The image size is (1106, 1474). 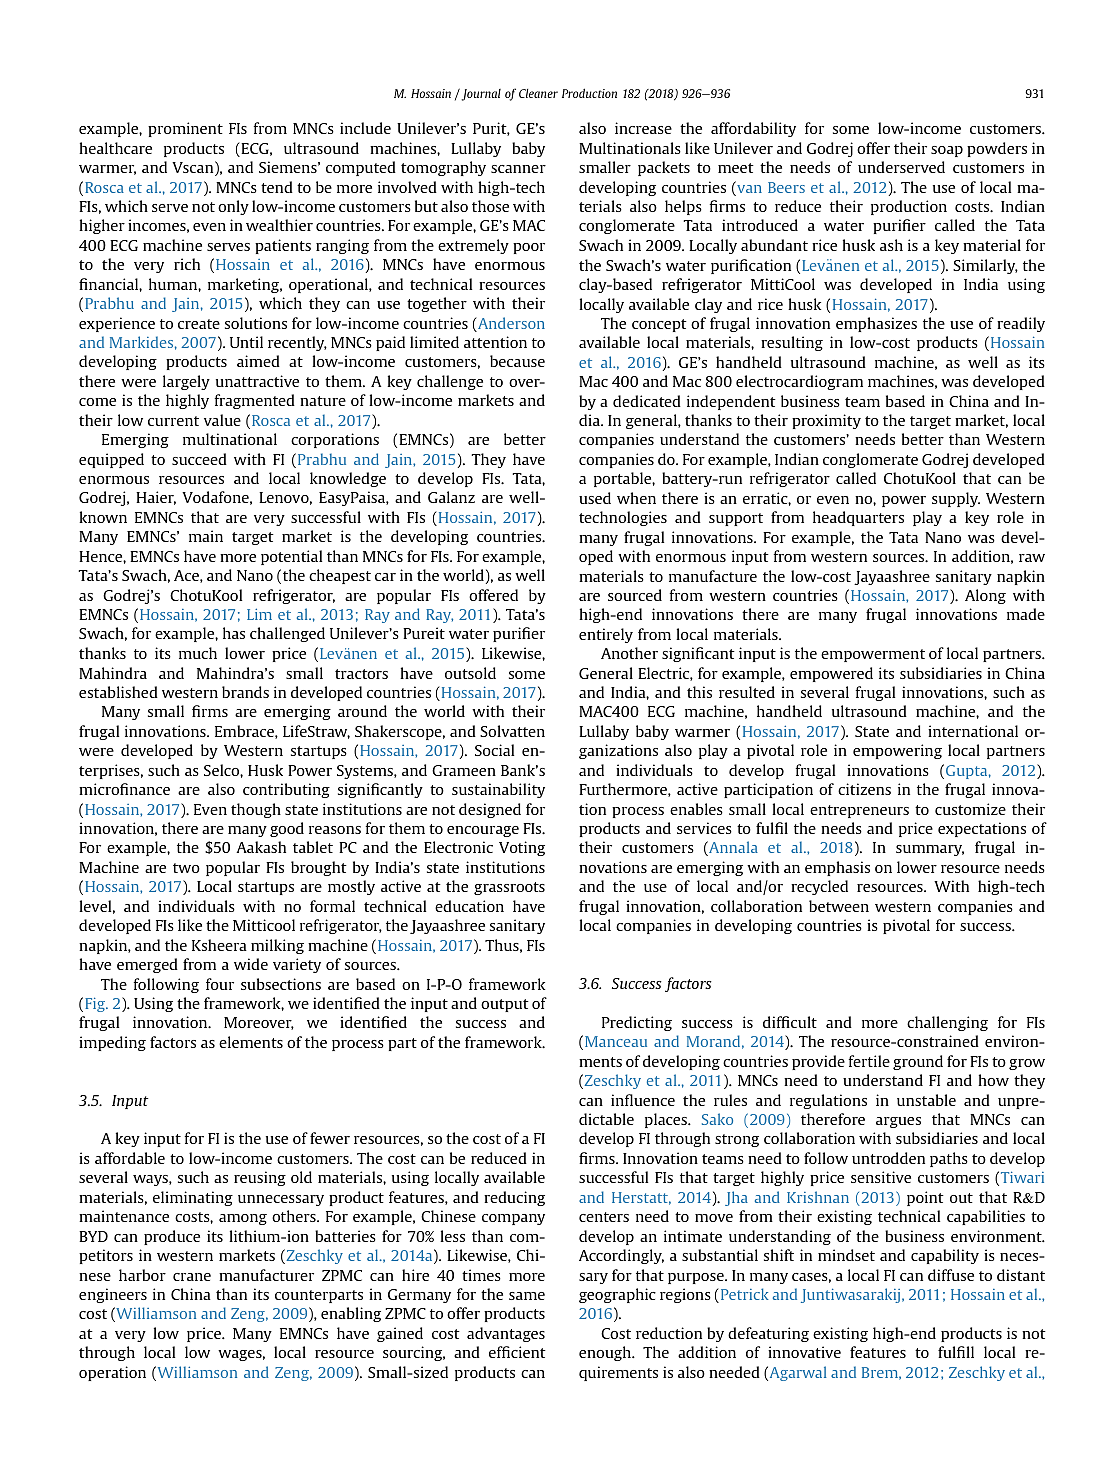 I want to click on potential, so click(x=291, y=557).
